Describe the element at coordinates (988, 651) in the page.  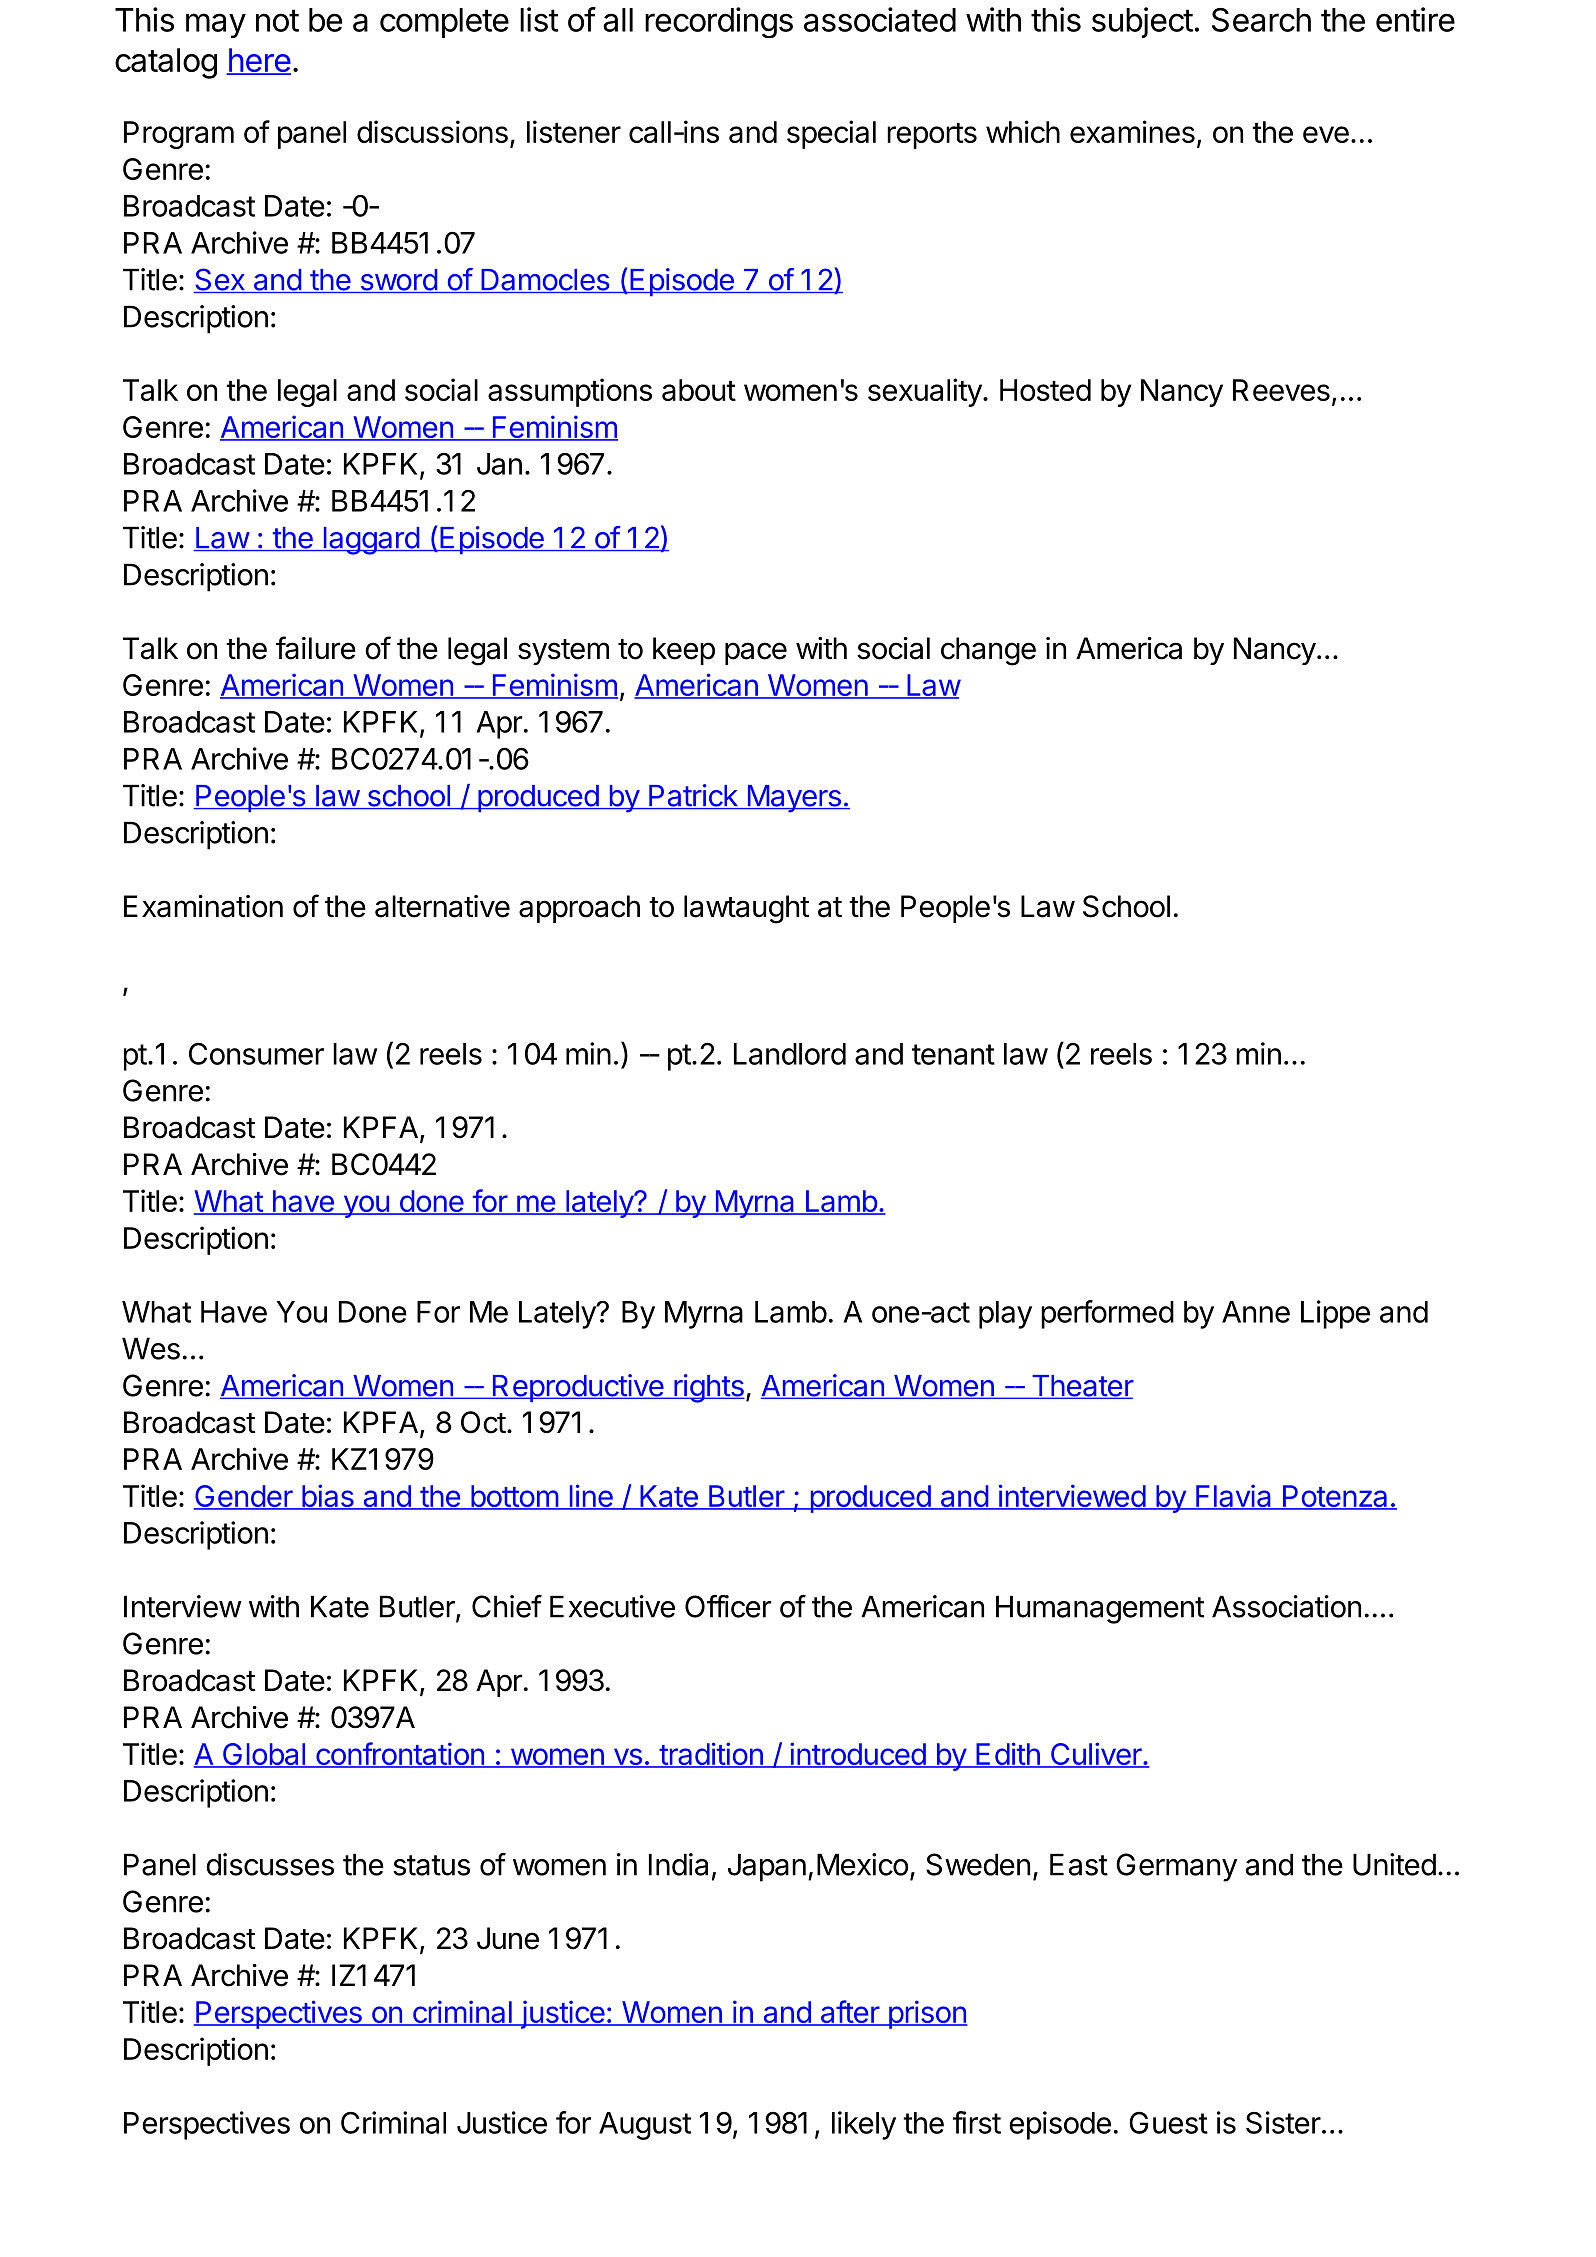
I see `change` at that location.
